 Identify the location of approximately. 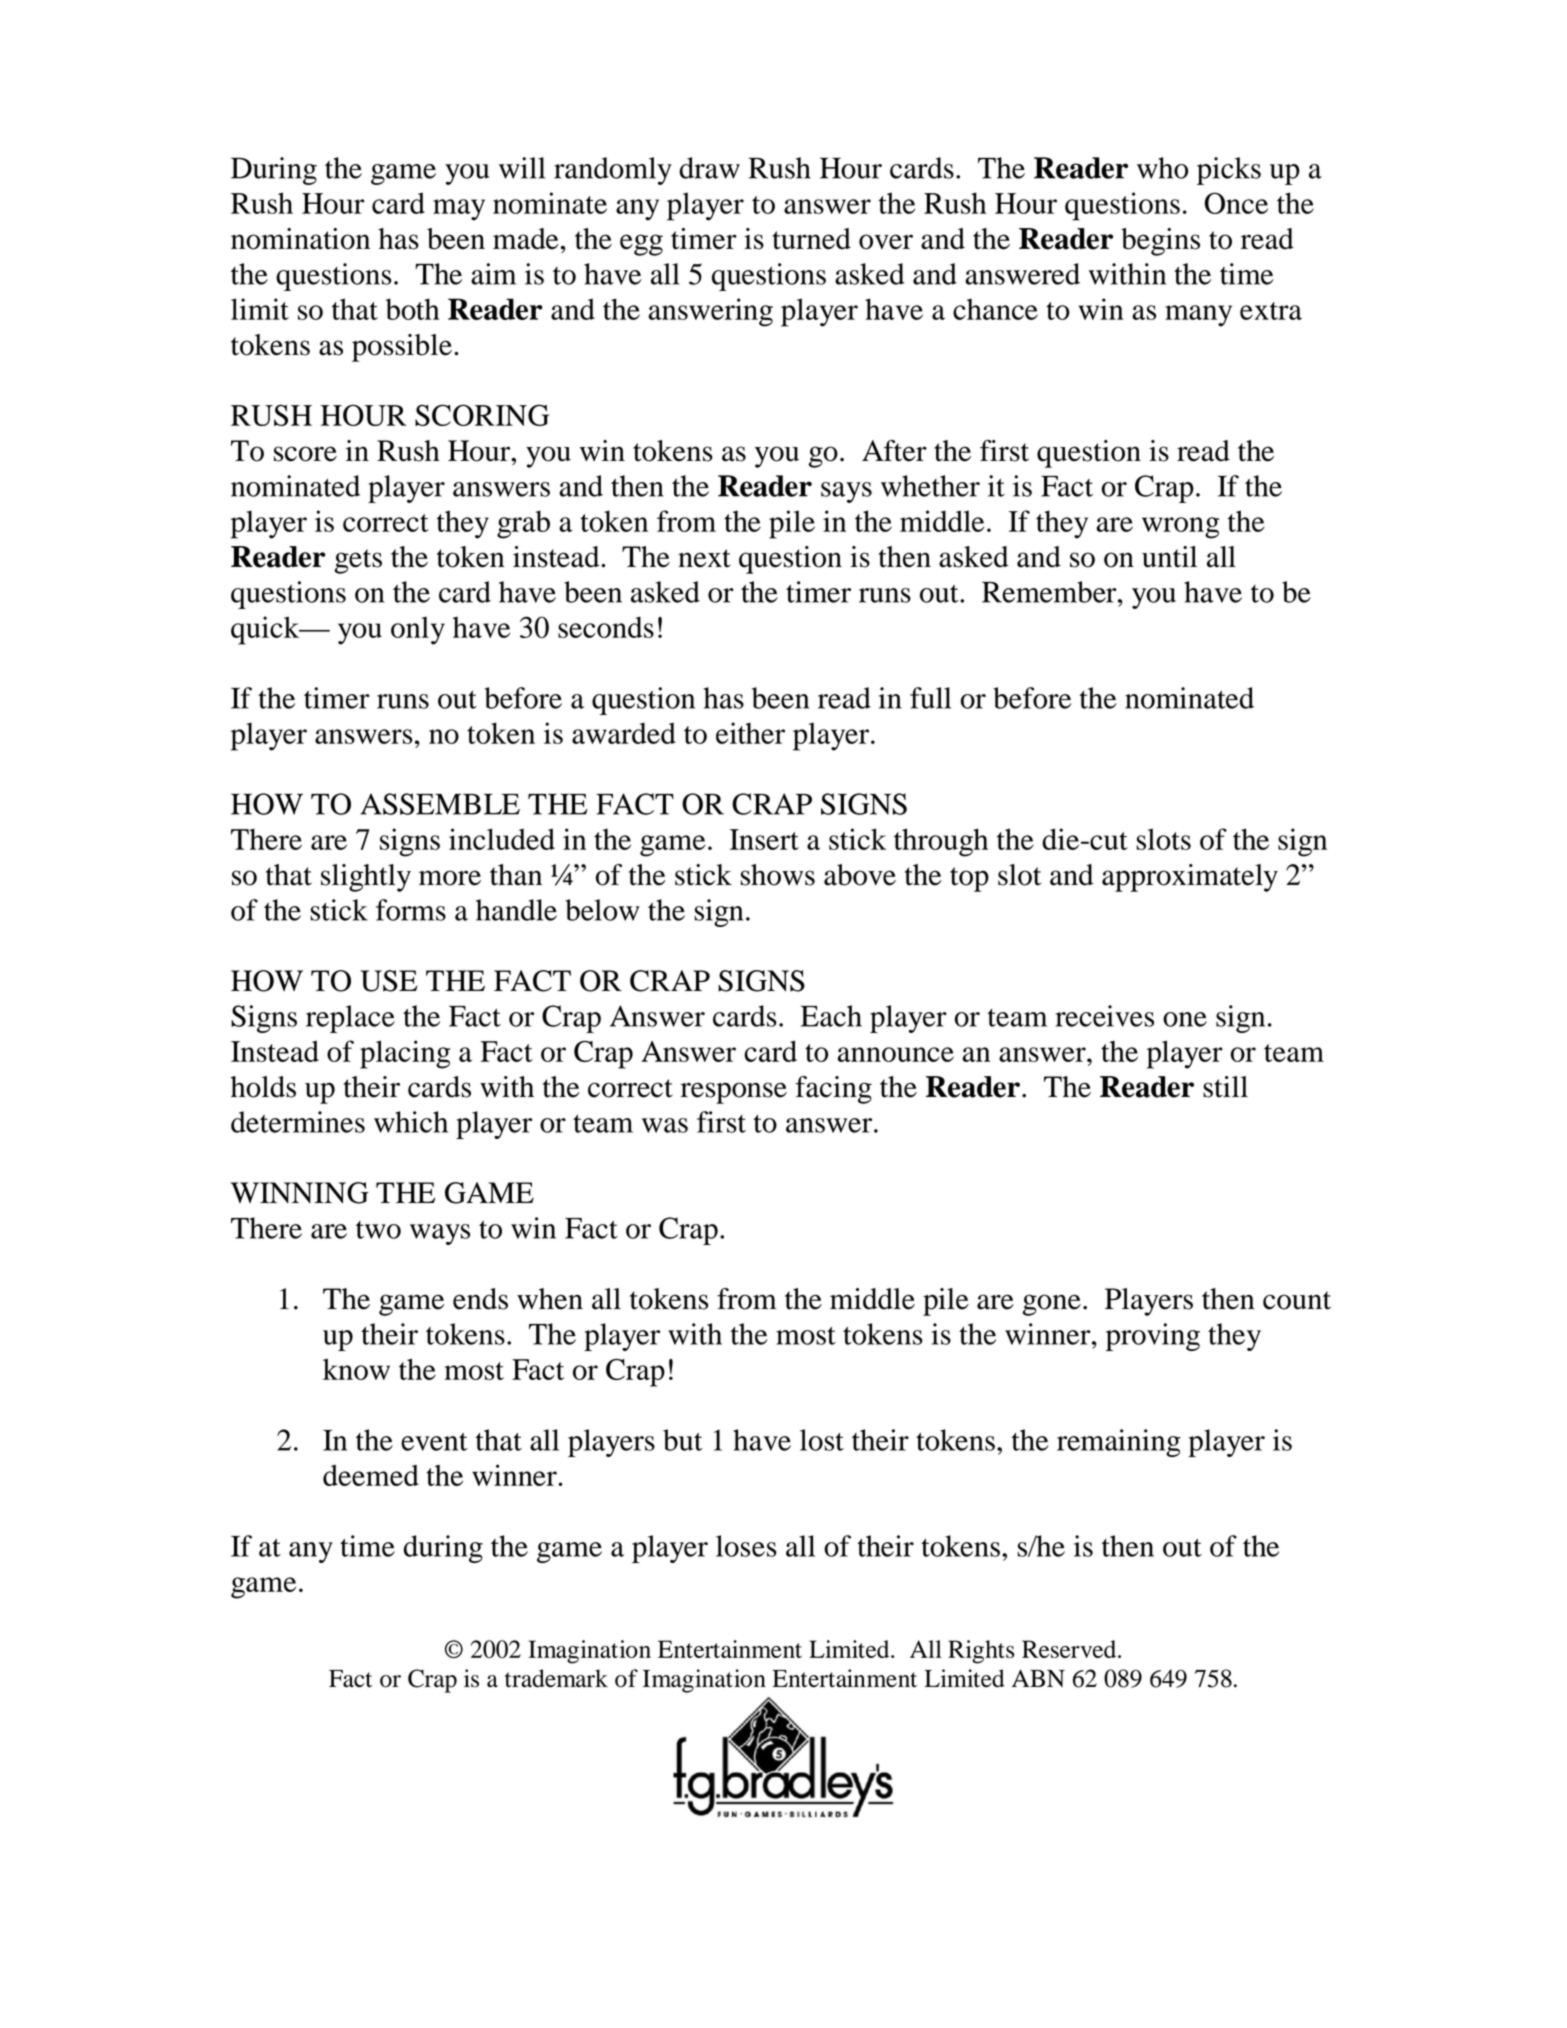
(1190, 878).
